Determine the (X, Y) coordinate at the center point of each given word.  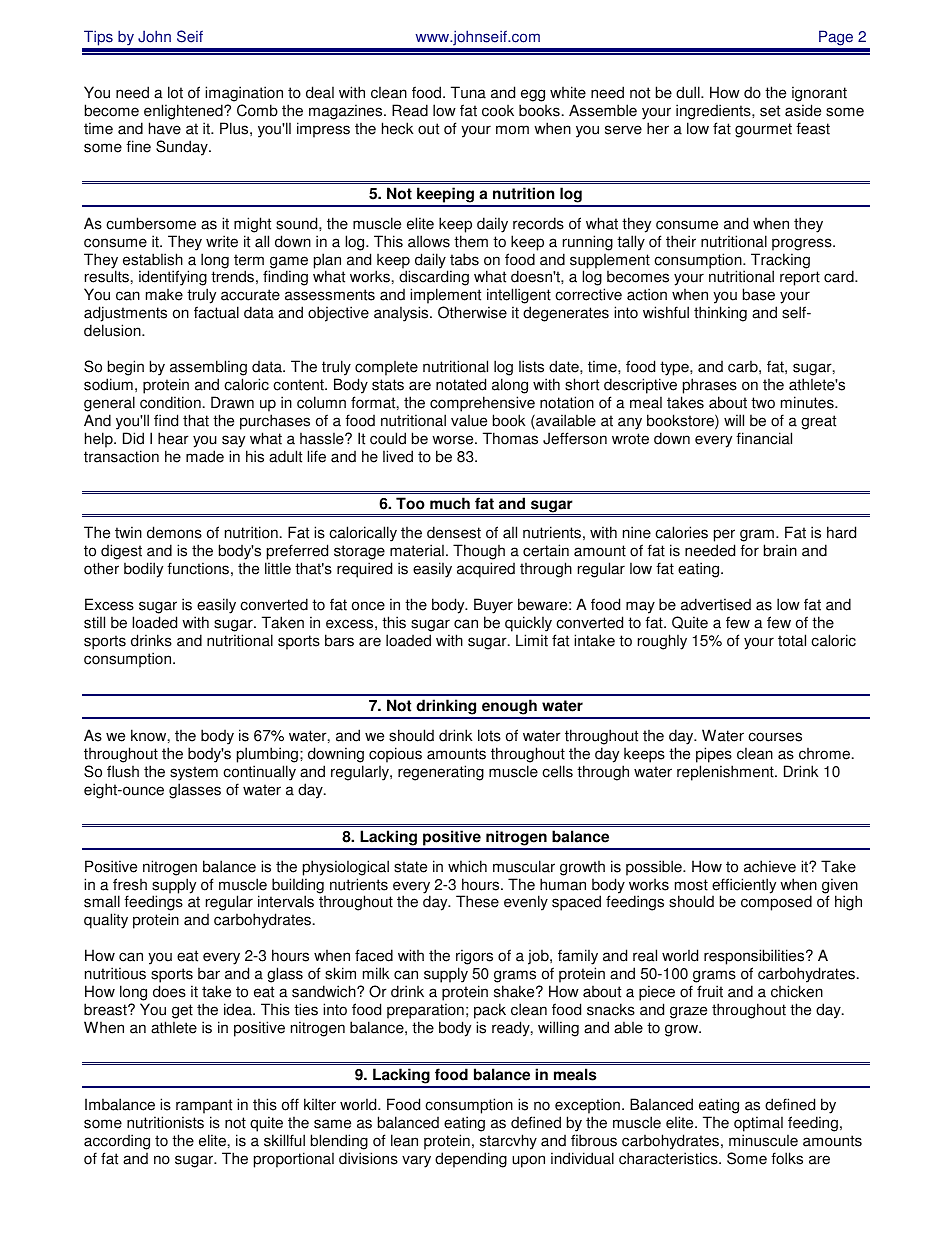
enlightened (184, 112)
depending (471, 1160)
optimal (758, 1124)
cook (498, 110)
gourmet (763, 130)
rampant (204, 1106)
